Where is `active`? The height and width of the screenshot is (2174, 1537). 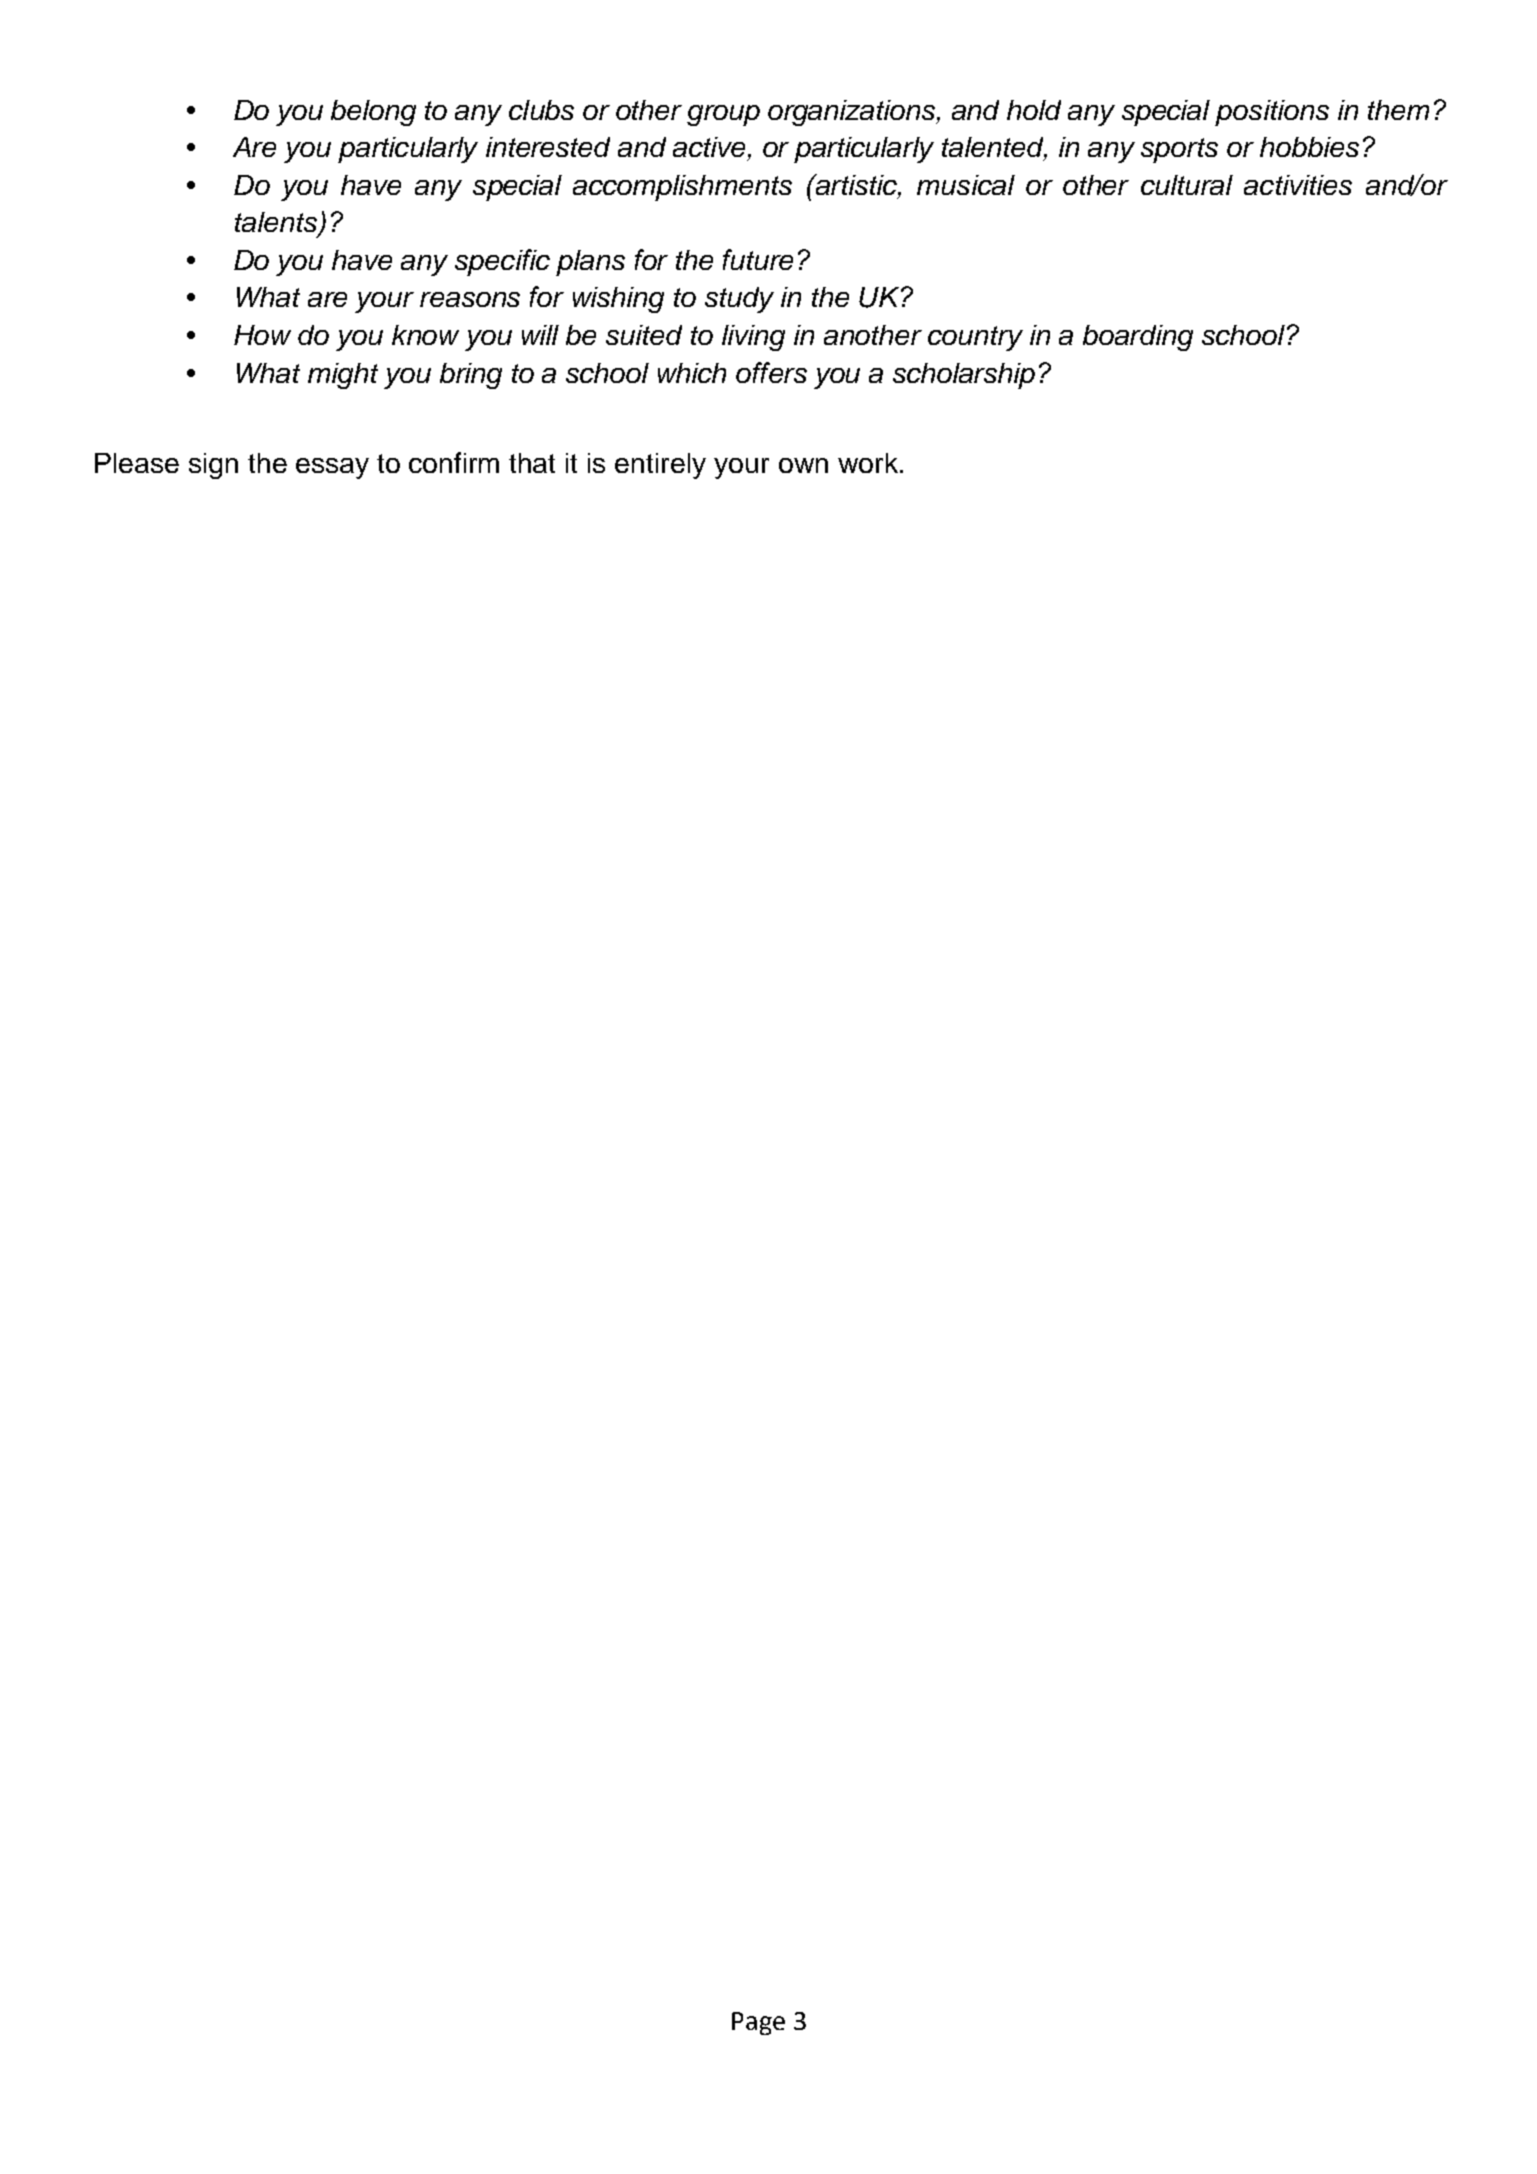 active is located at coordinates (709, 147).
